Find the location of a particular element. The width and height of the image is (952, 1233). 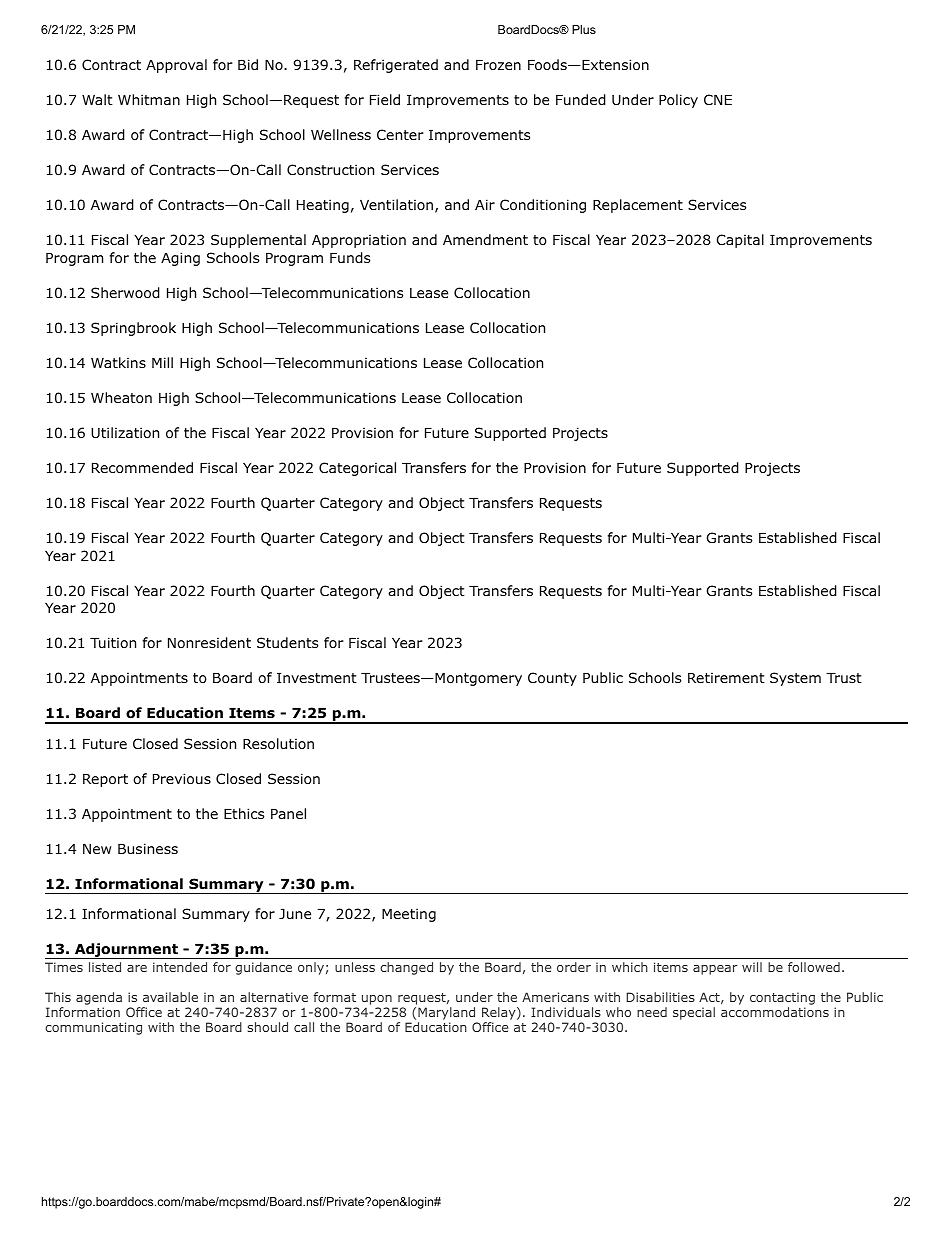

Approval is located at coordinates (176, 66).
